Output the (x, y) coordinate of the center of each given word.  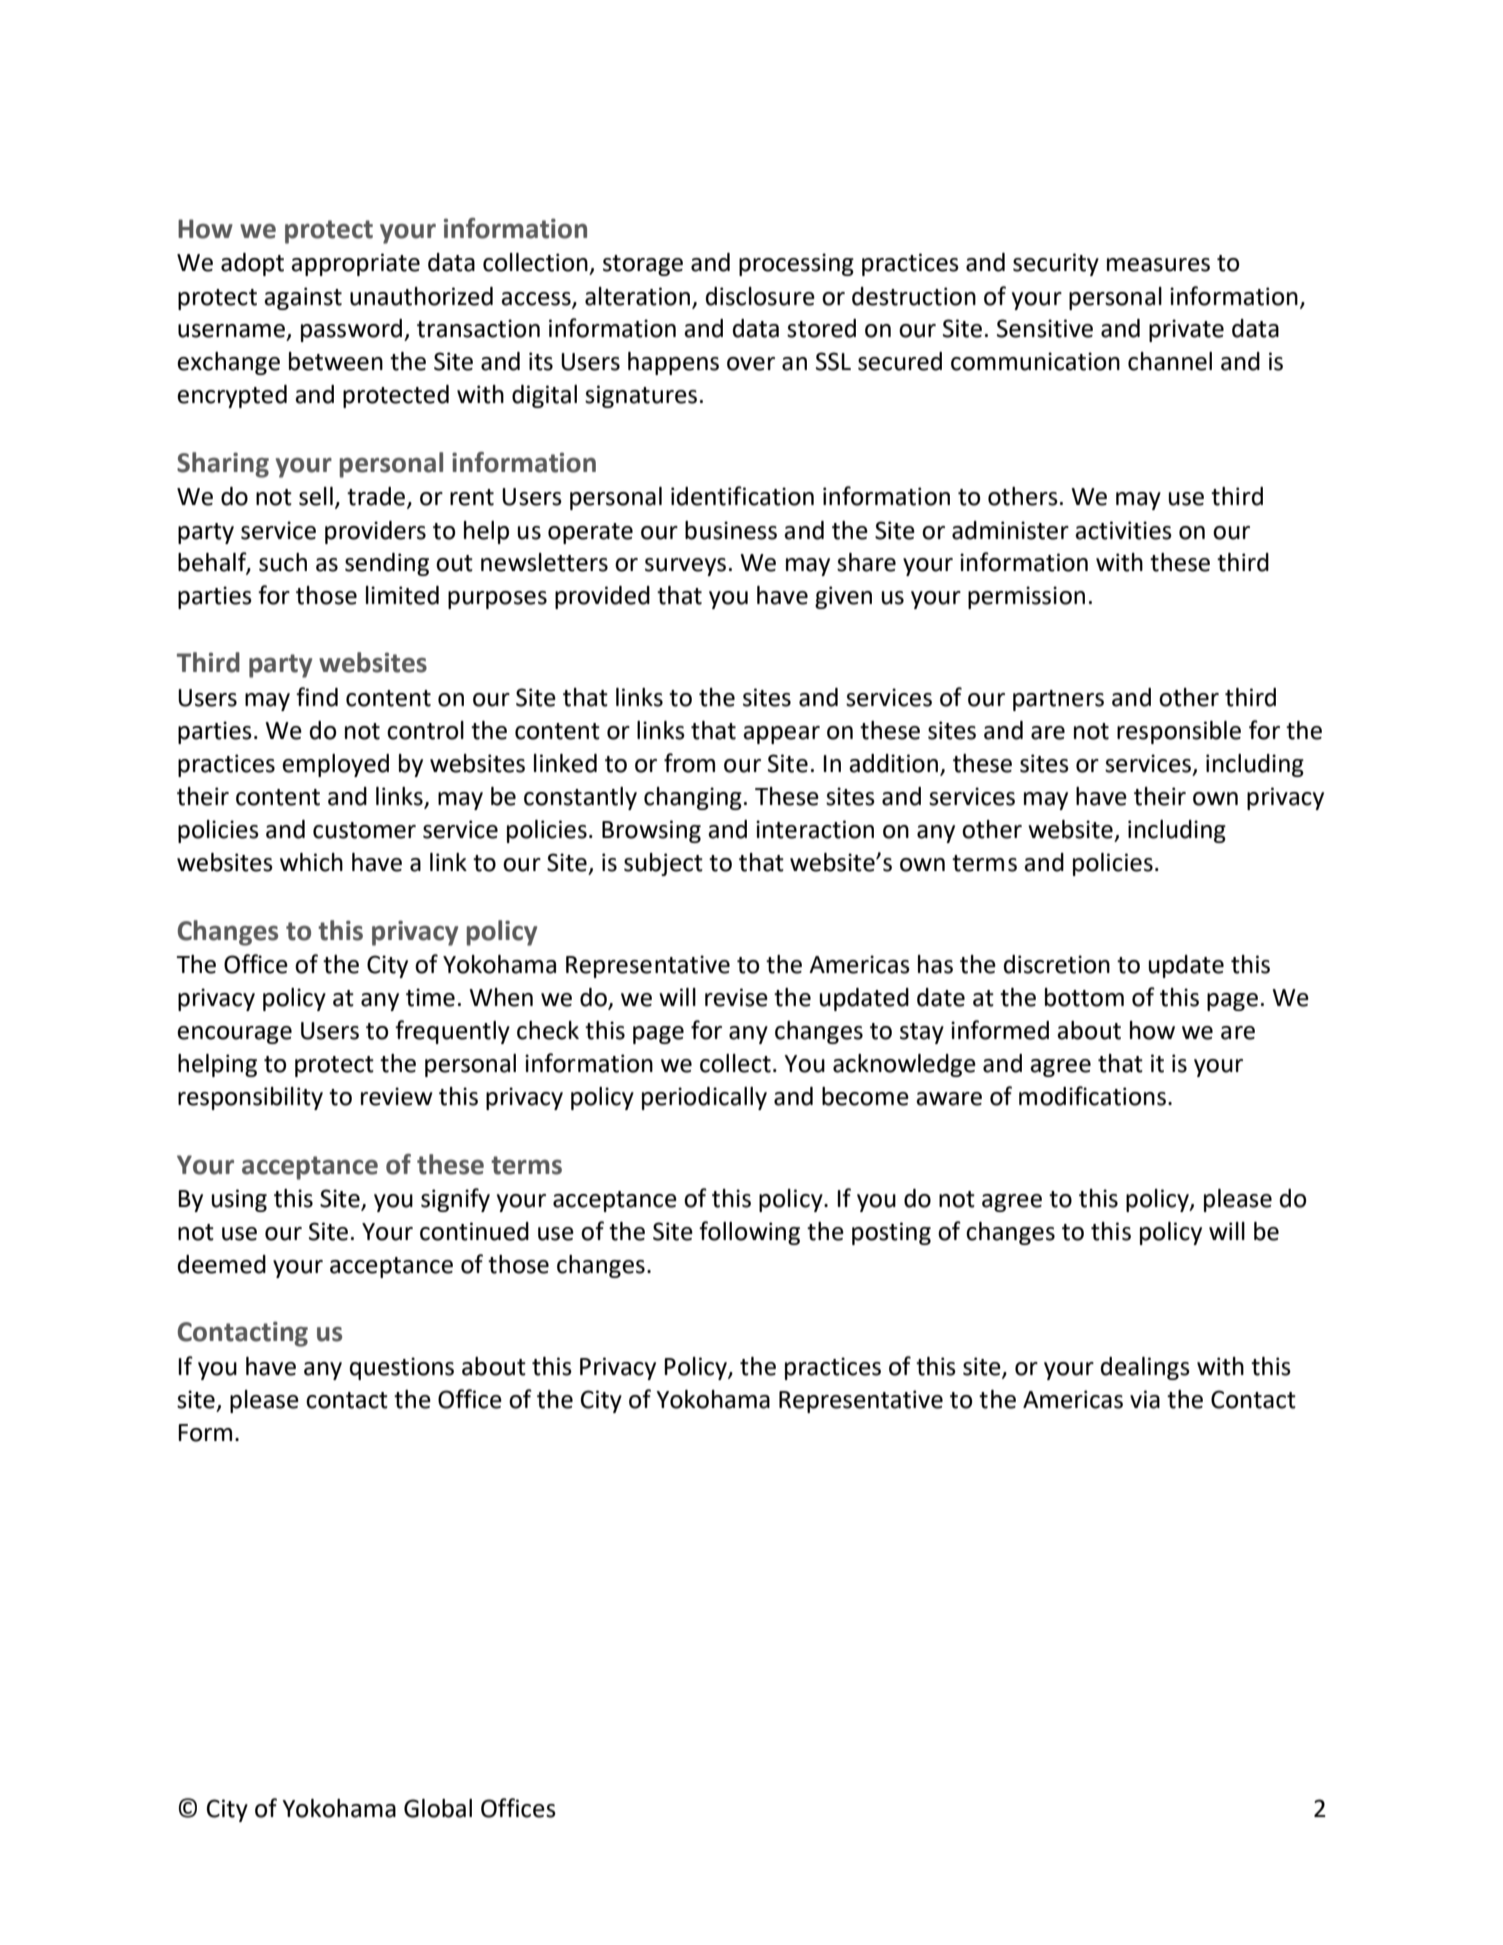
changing (693, 798)
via (1145, 1399)
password (353, 330)
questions (402, 1368)
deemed (222, 1264)
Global (438, 1808)
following (749, 1233)
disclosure (760, 296)
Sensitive (1045, 328)
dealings (1145, 1368)
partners (1058, 700)
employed (335, 765)
